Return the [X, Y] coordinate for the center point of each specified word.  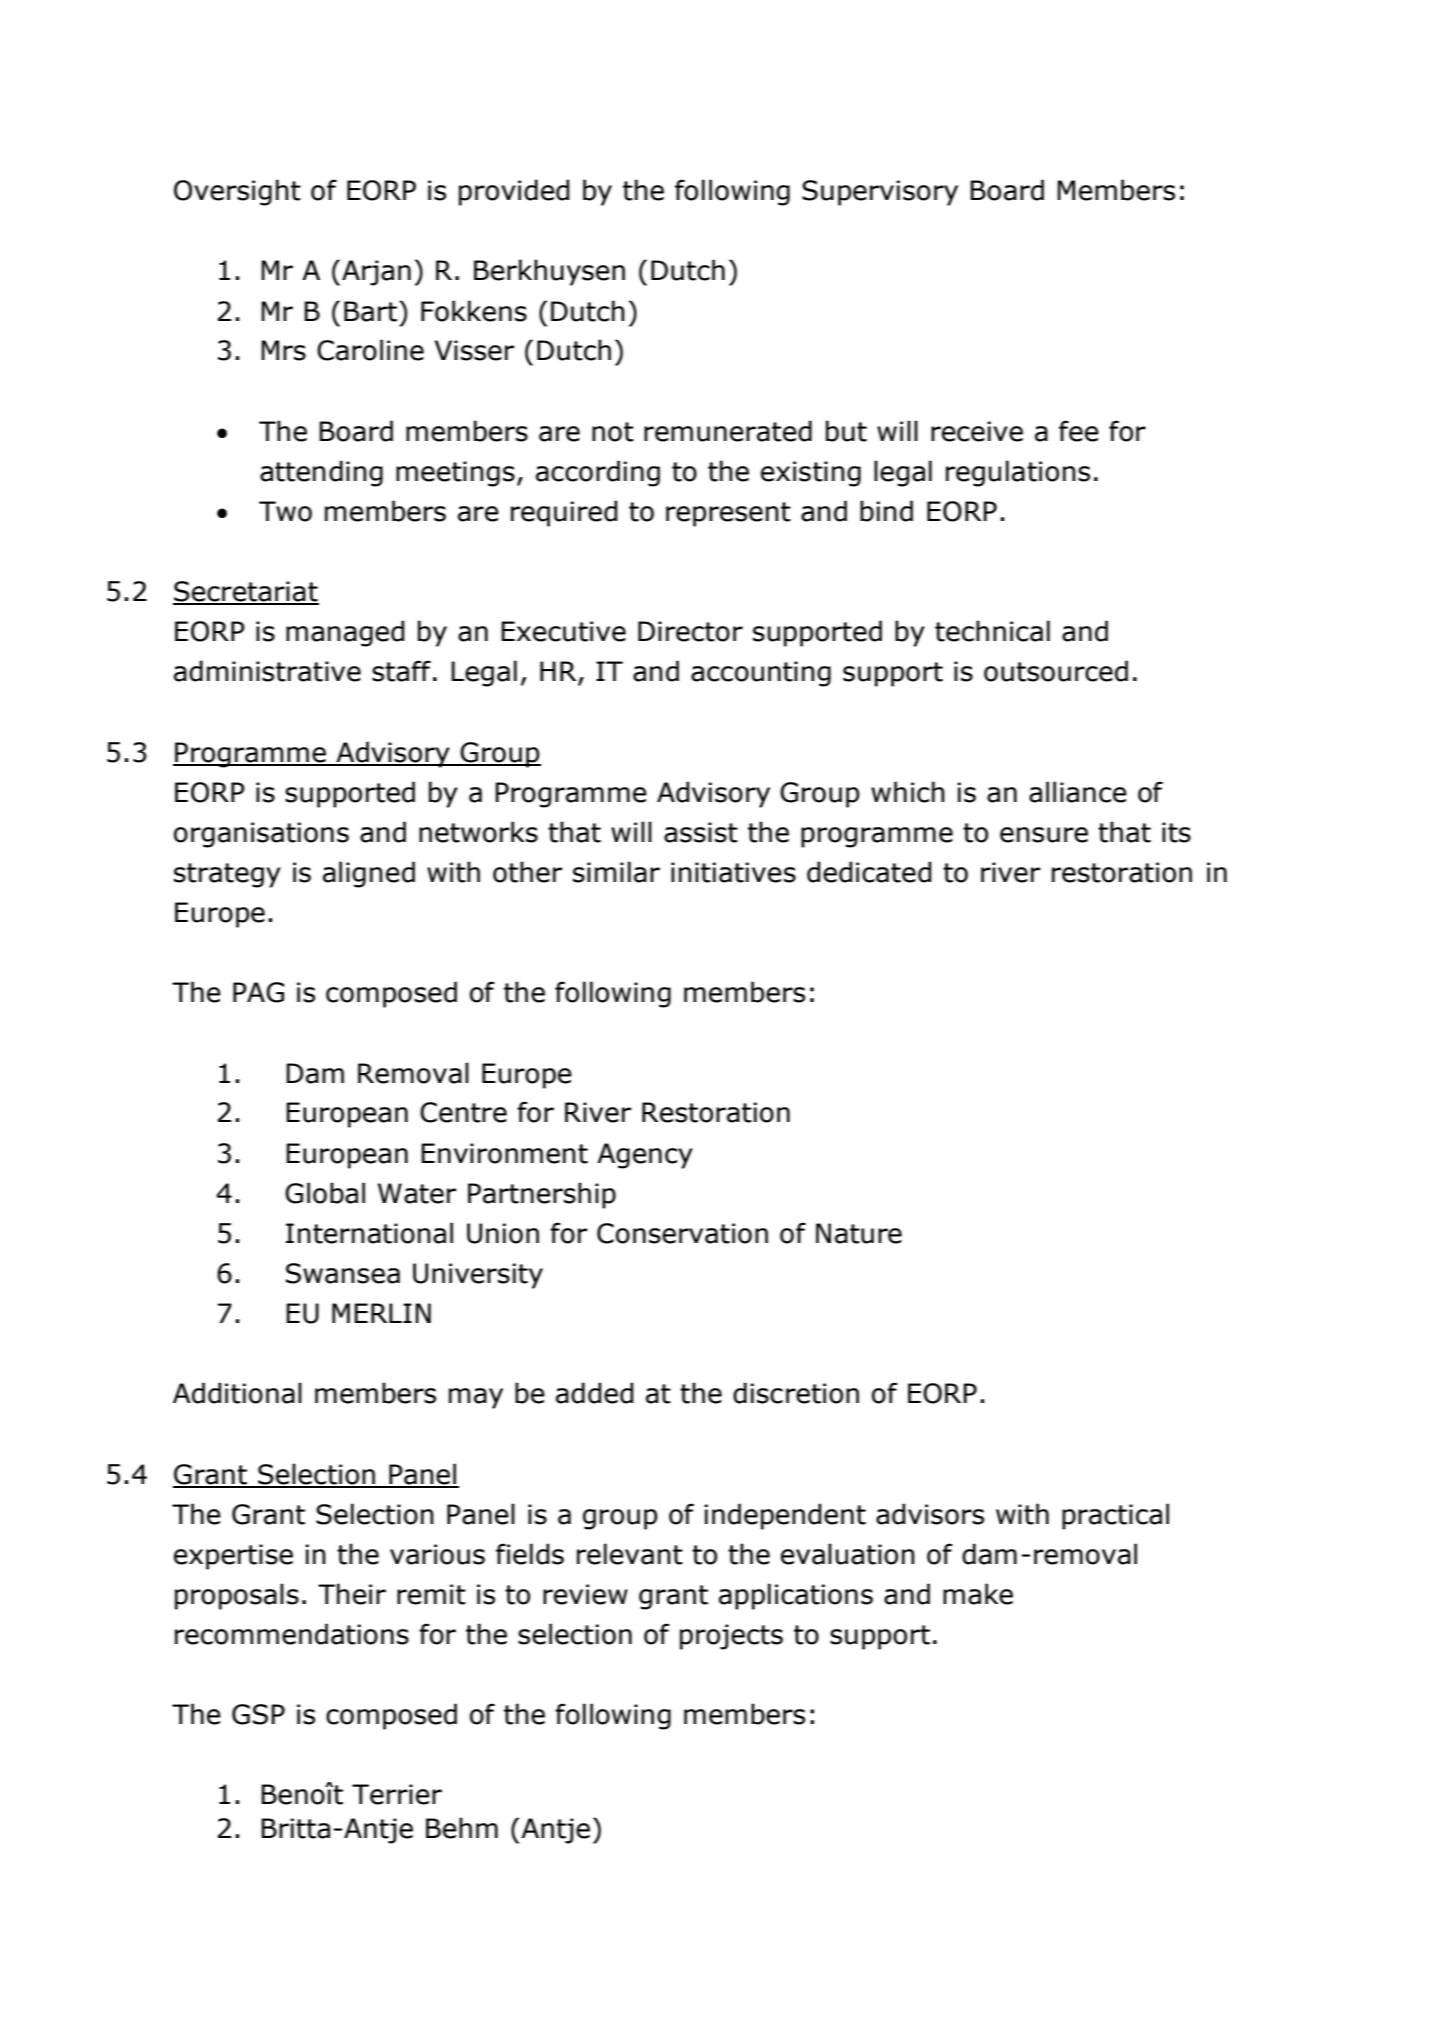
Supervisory [880, 193]
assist [701, 832]
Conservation [682, 1233]
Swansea [343, 1273]
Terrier [397, 1794]
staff [401, 671]
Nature [859, 1233]
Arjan [376, 273]
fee [1079, 431]
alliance [1078, 792]
